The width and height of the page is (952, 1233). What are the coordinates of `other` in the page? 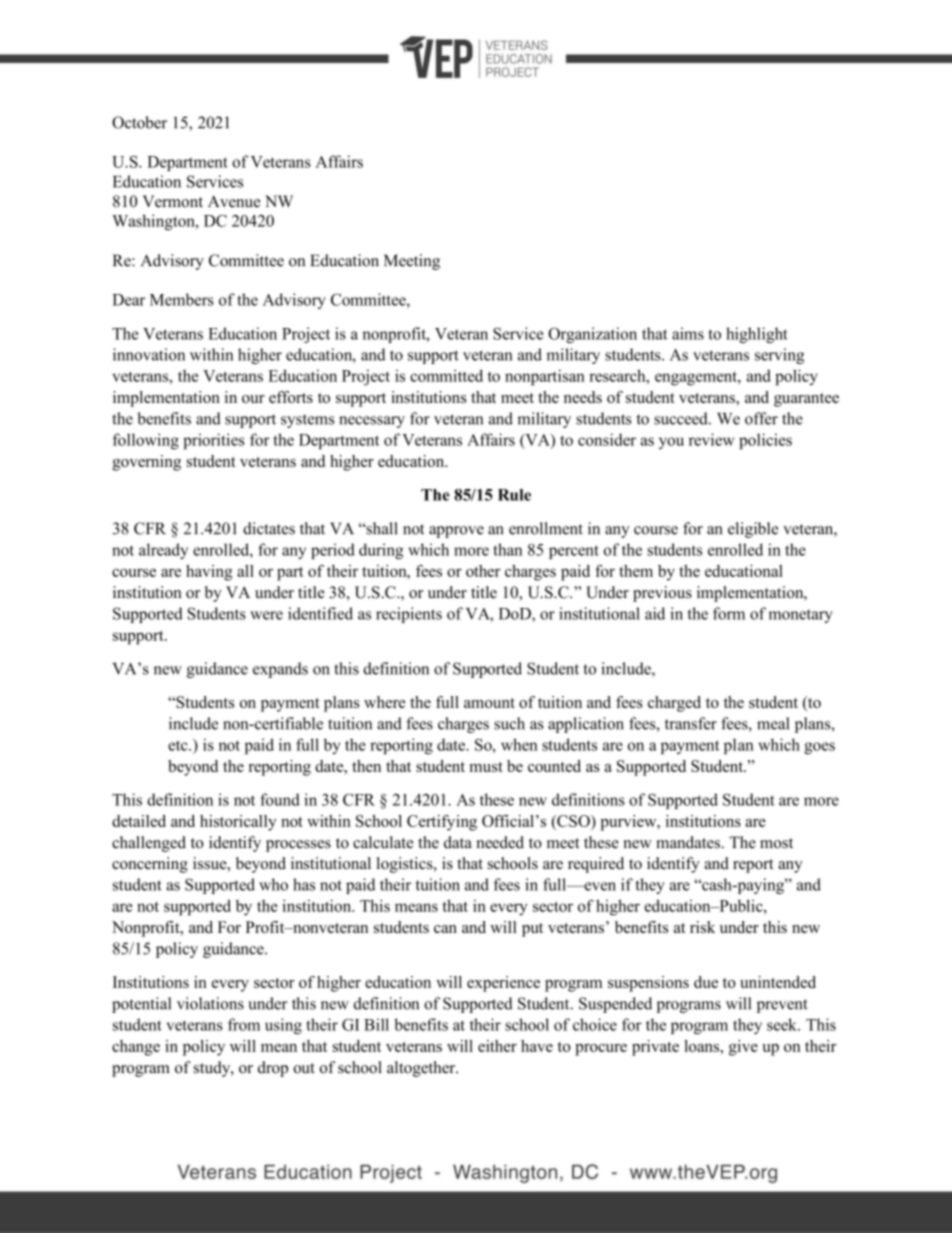 It's located at (483, 571).
